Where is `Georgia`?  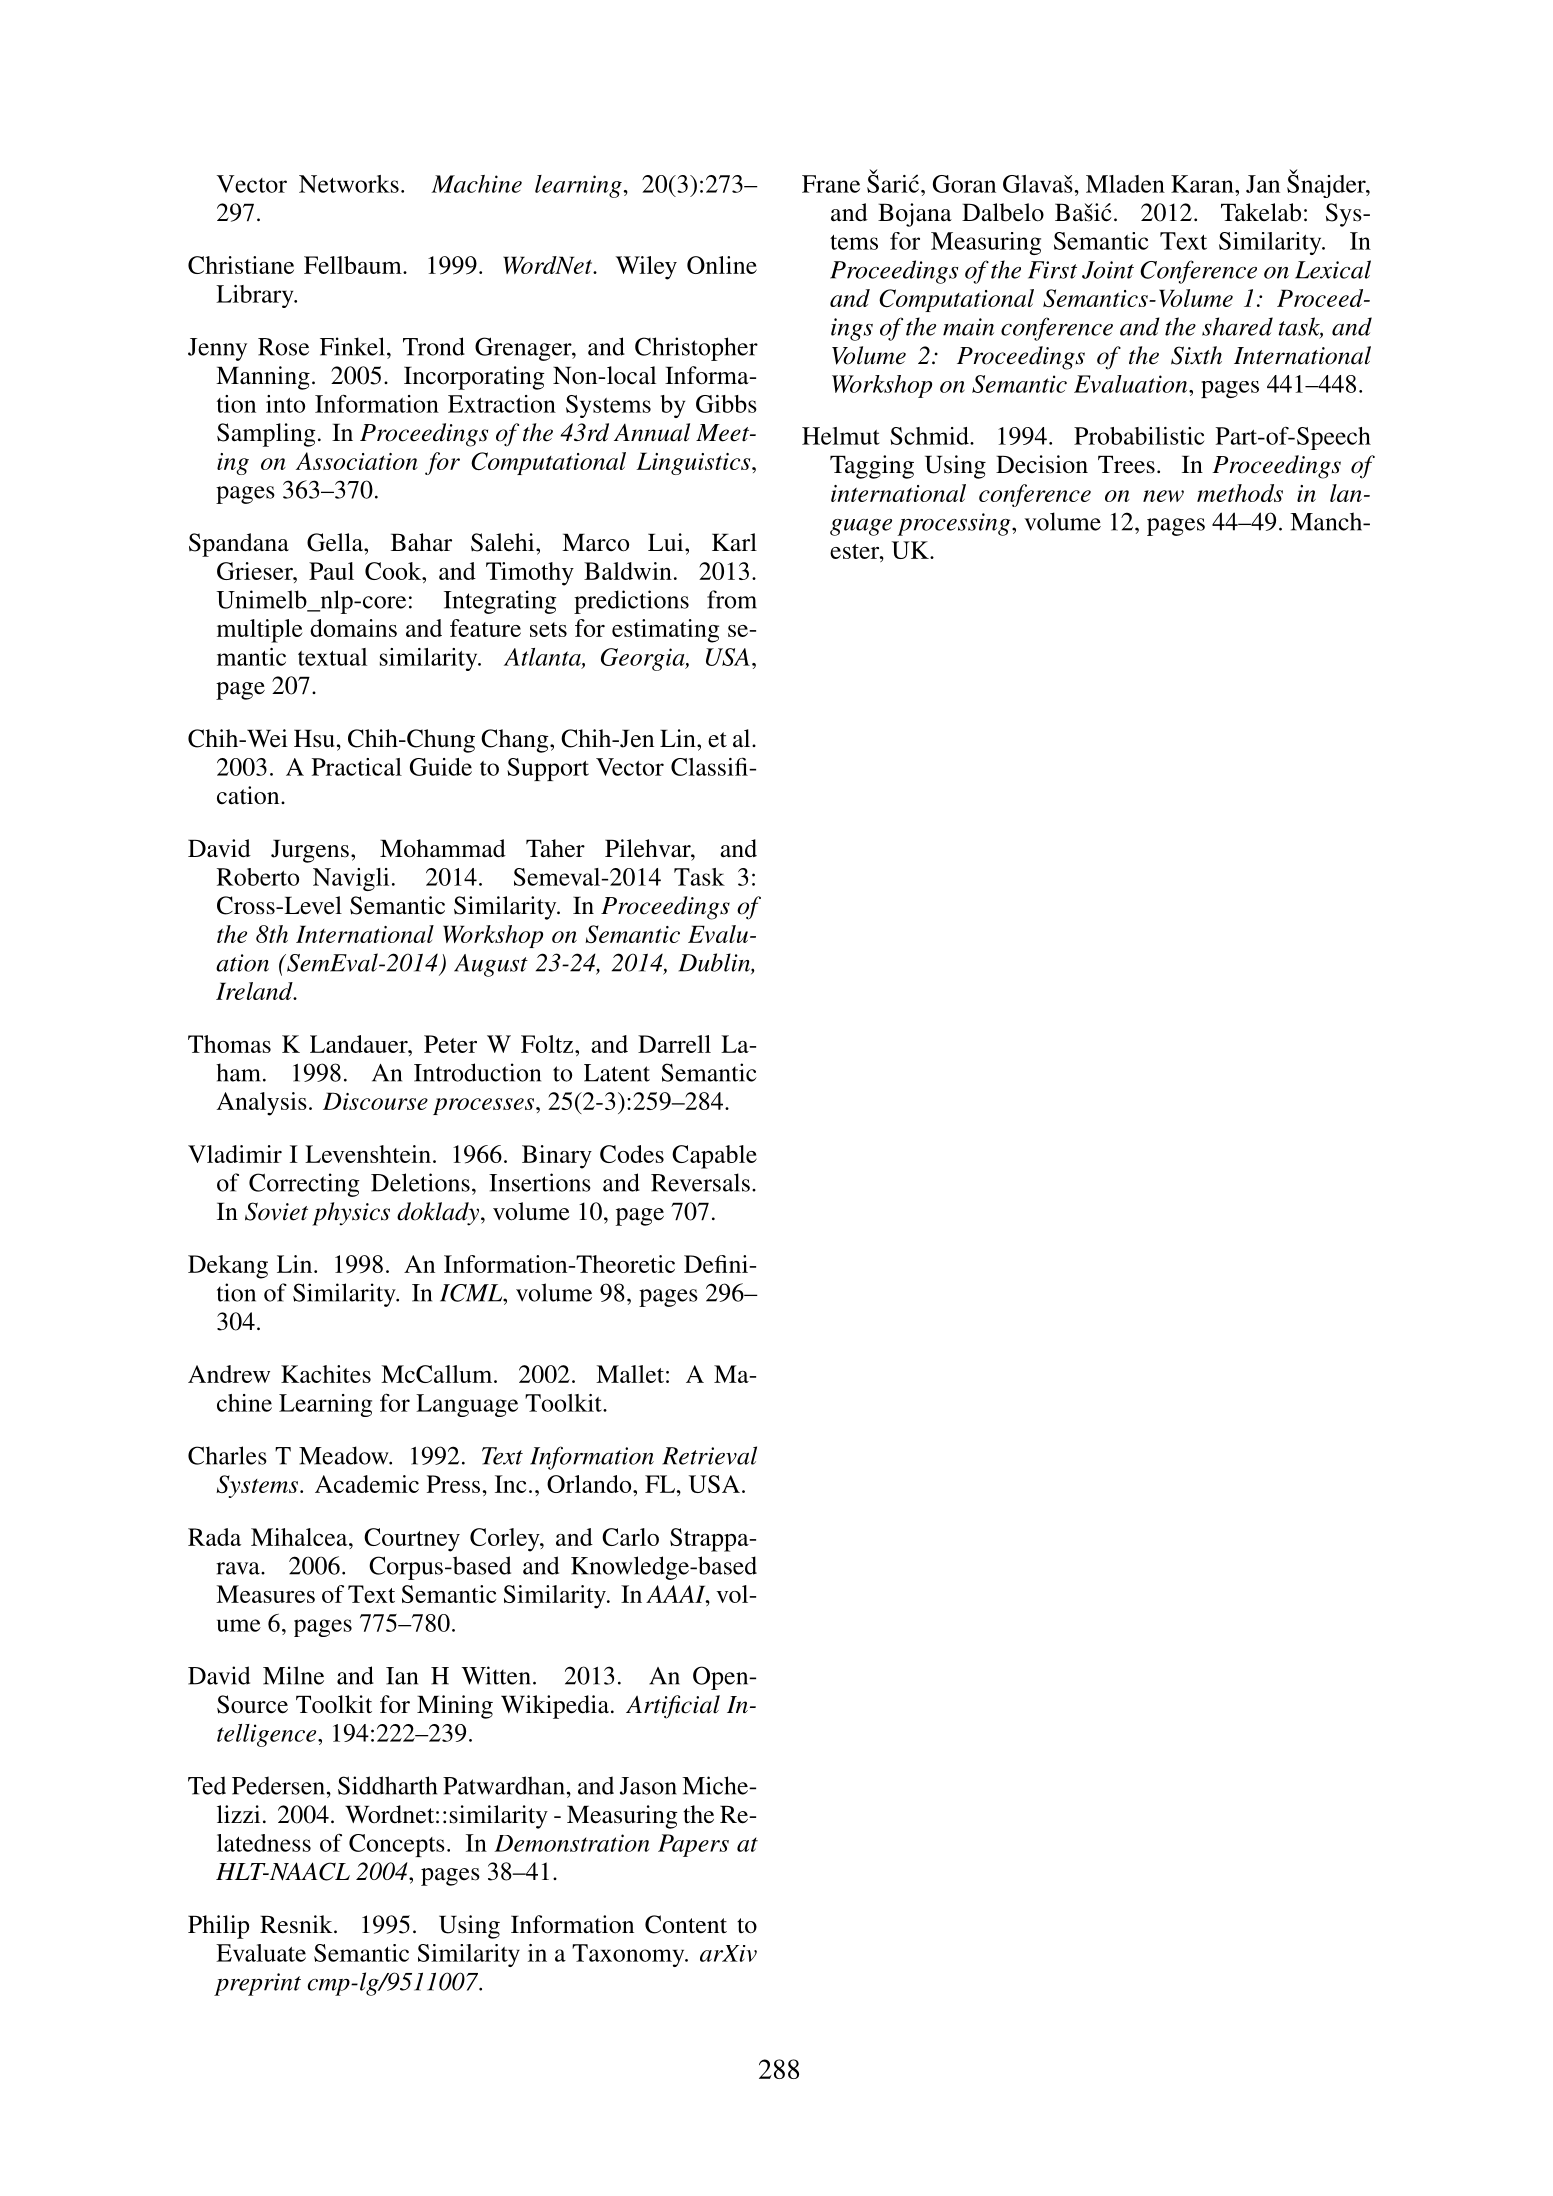
Georgia is located at coordinates (644, 659).
